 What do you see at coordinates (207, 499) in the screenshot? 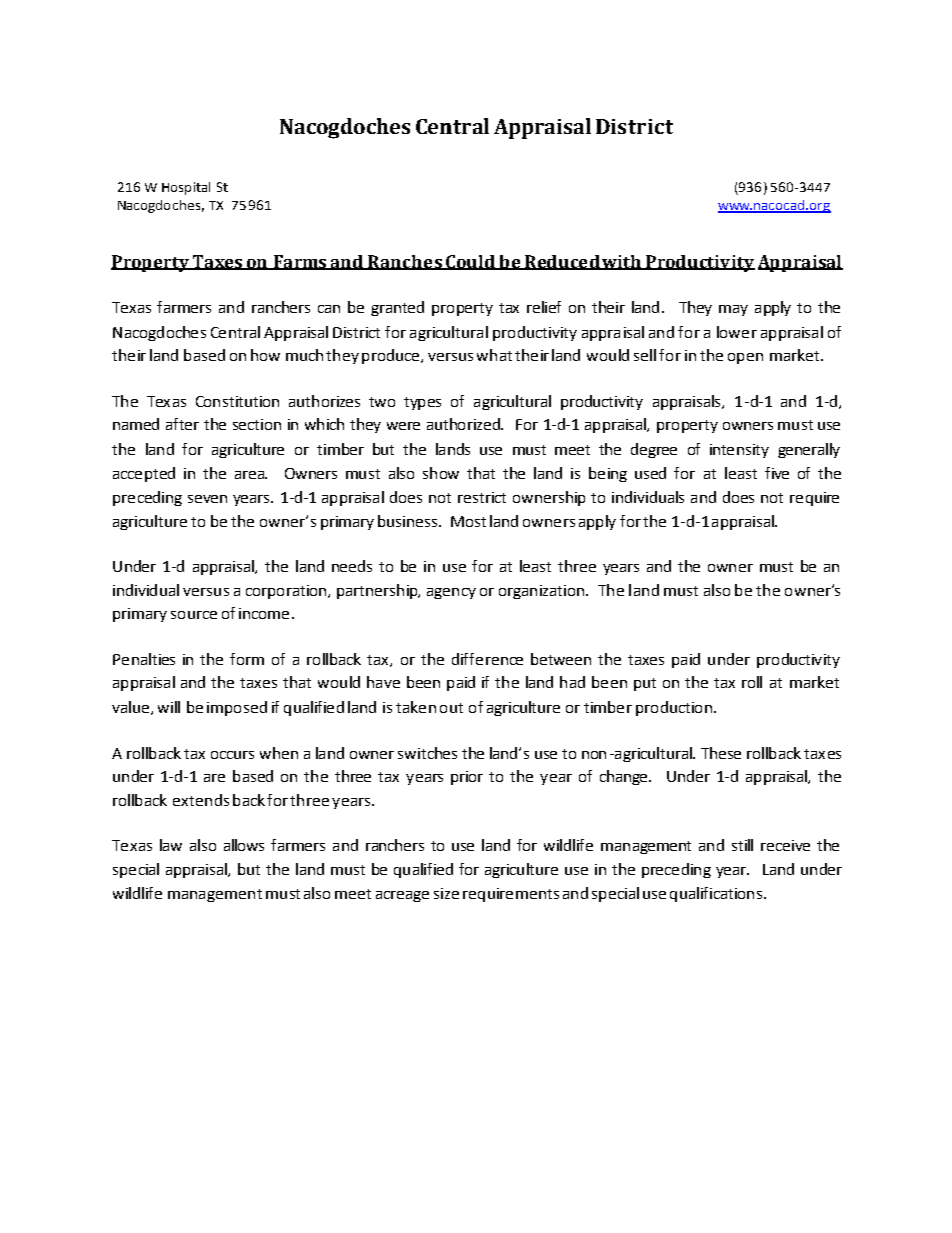
I see `seven` at bounding box center [207, 499].
